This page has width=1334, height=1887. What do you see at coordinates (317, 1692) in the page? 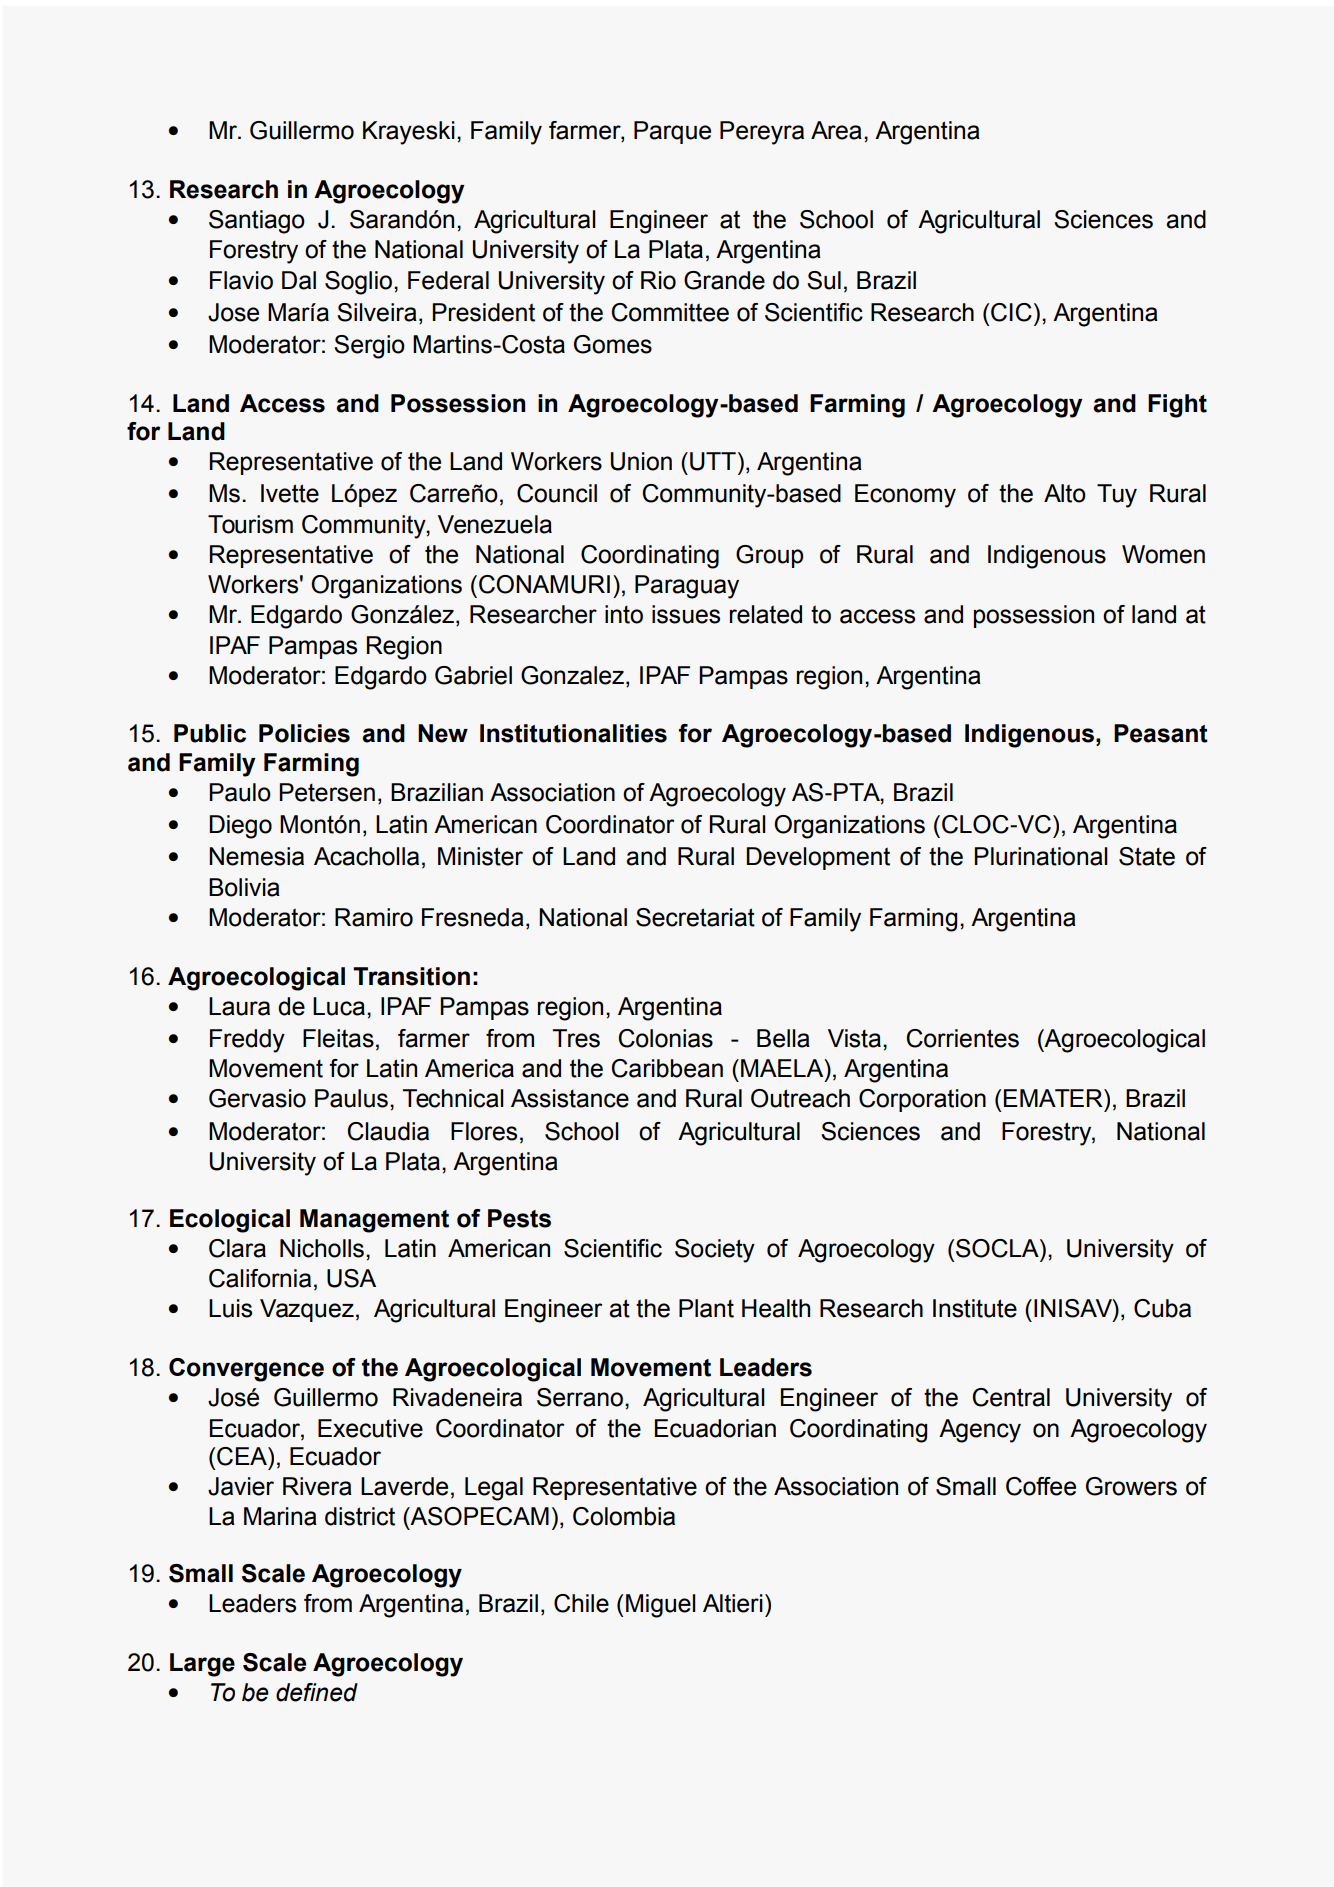
I see `defined` at bounding box center [317, 1692].
